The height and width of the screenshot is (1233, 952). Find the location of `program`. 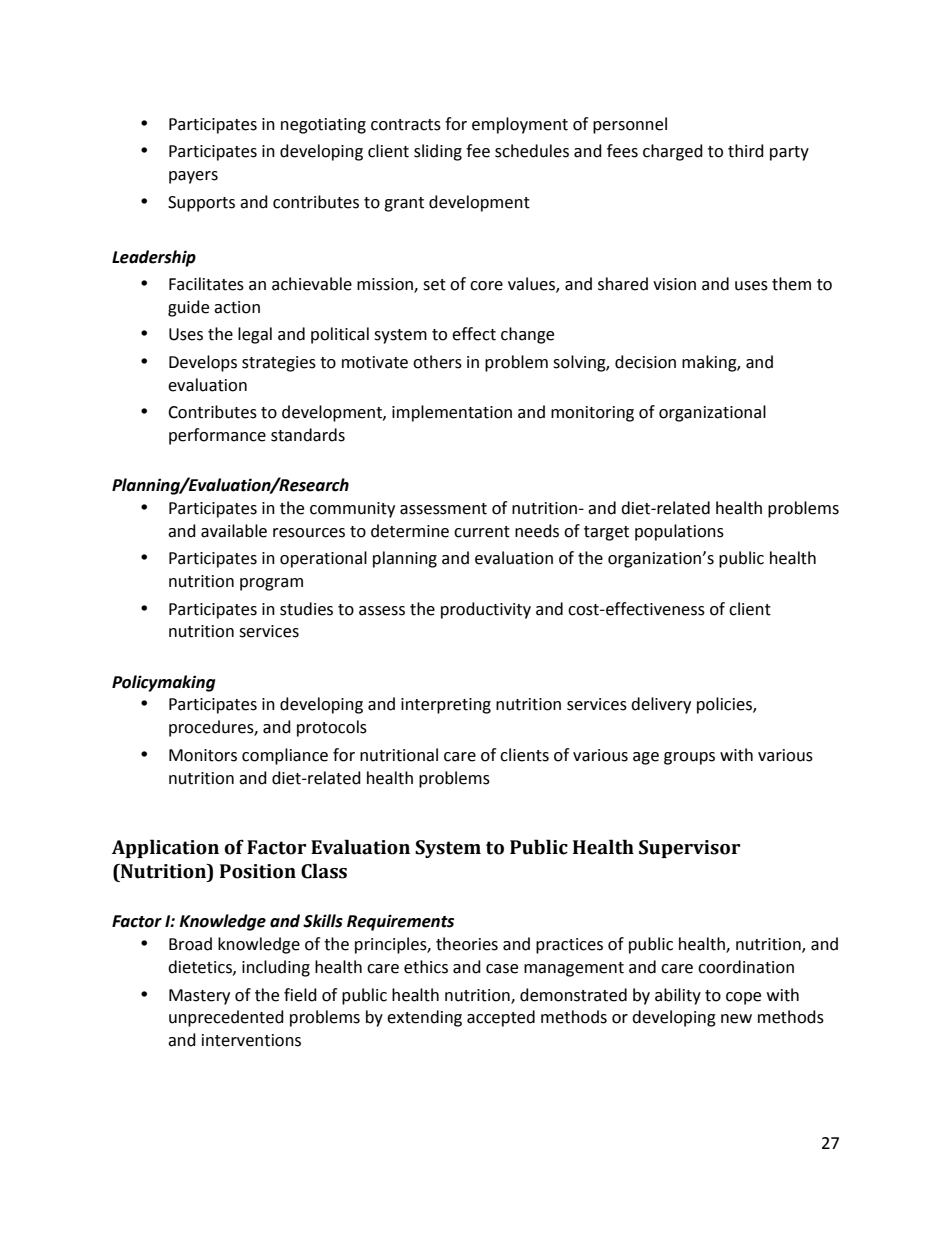

program is located at coordinates (271, 584).
